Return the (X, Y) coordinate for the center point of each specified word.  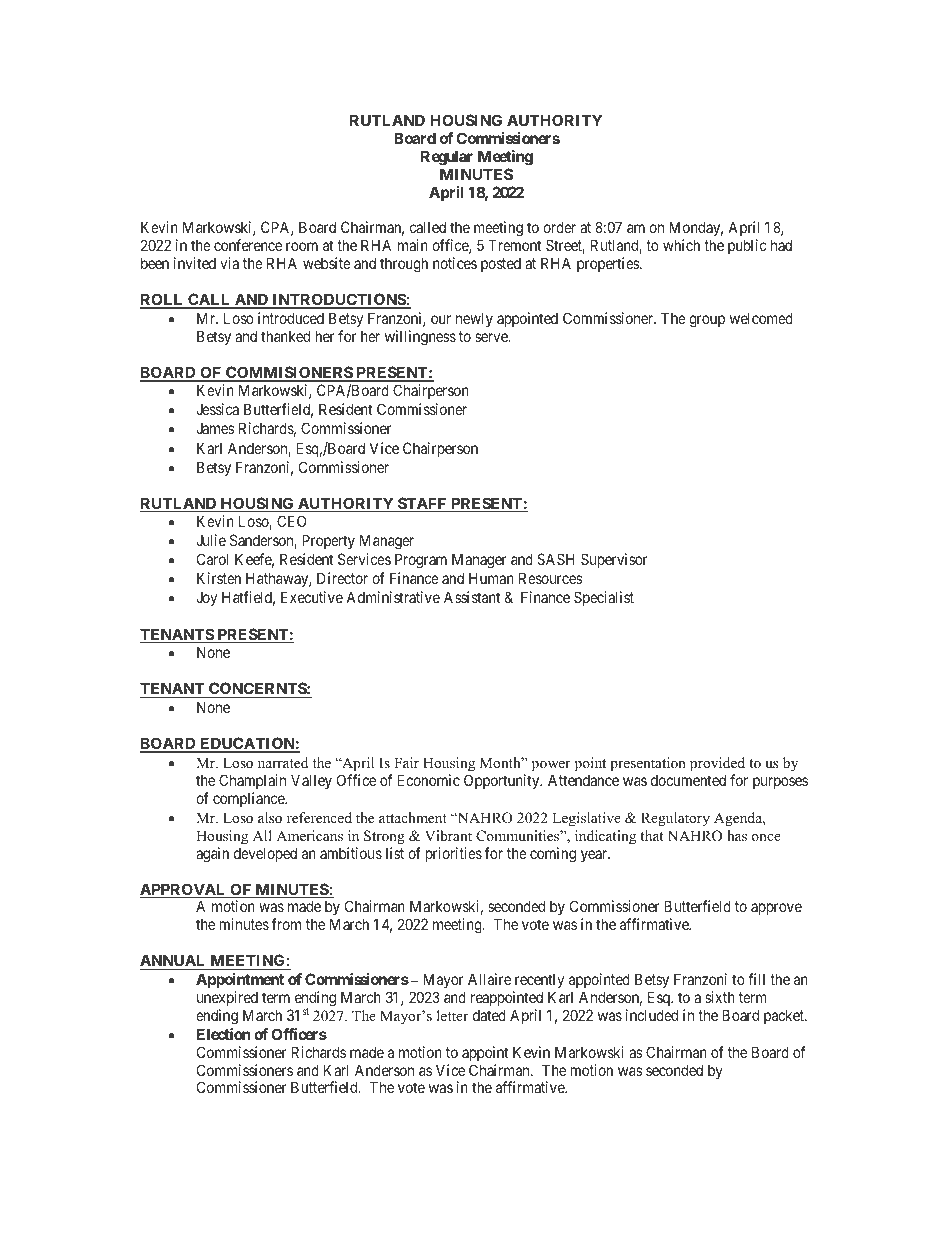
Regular (447, 158)
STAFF (422, 504)
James (215, 428)
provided (717, 764)
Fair (406, 762)
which (681, 245)
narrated (283, 762)
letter (452, 1015)
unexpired (227, 998)
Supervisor (614, 560)
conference (248, 245)
